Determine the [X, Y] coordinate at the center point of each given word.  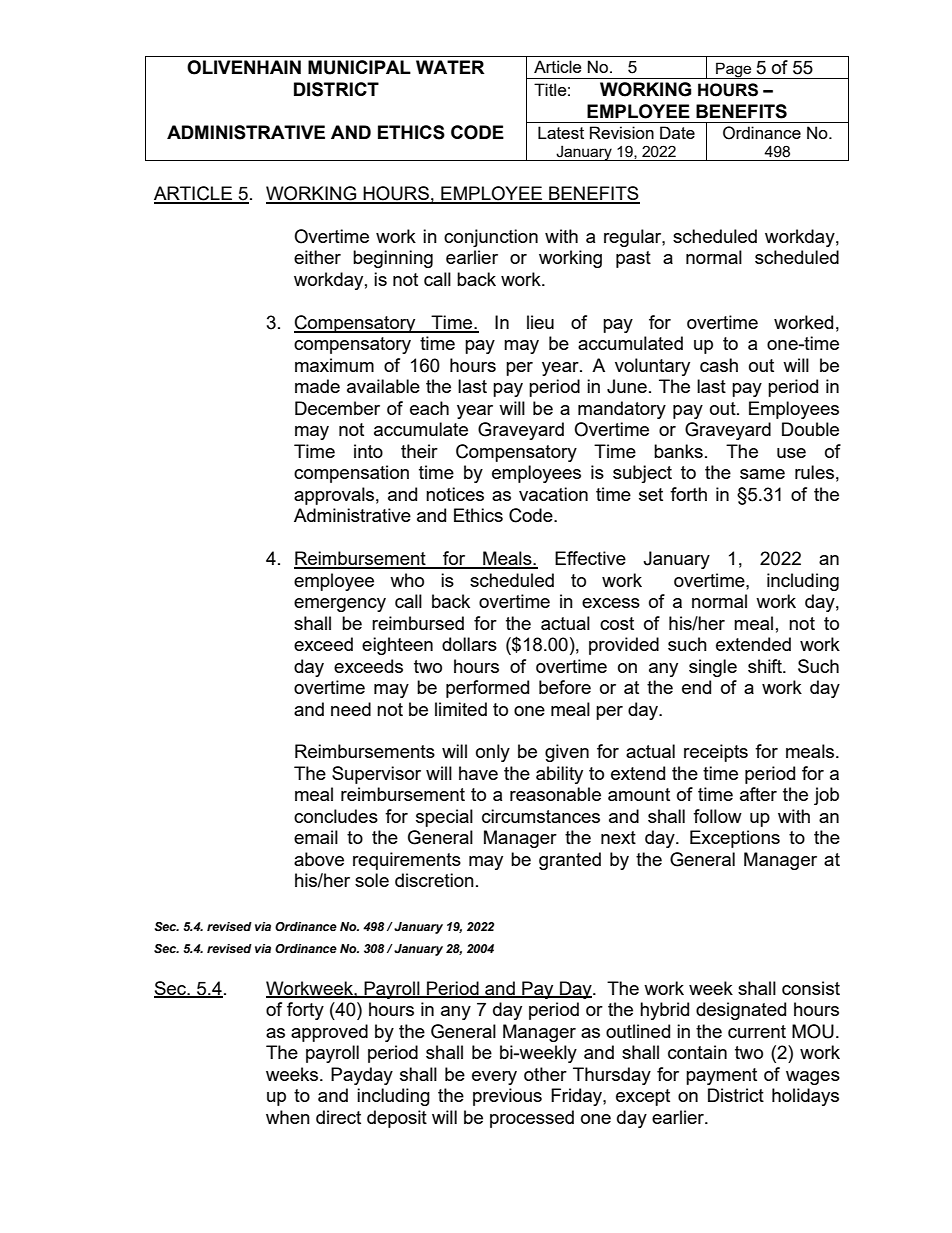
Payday [362, 1076]
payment [721, 1076]
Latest [561, 132]
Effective [590, 558]
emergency [340, 605]
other [545, 1074]
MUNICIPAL [359, 67]
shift [766, 666]
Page [734, 70]
